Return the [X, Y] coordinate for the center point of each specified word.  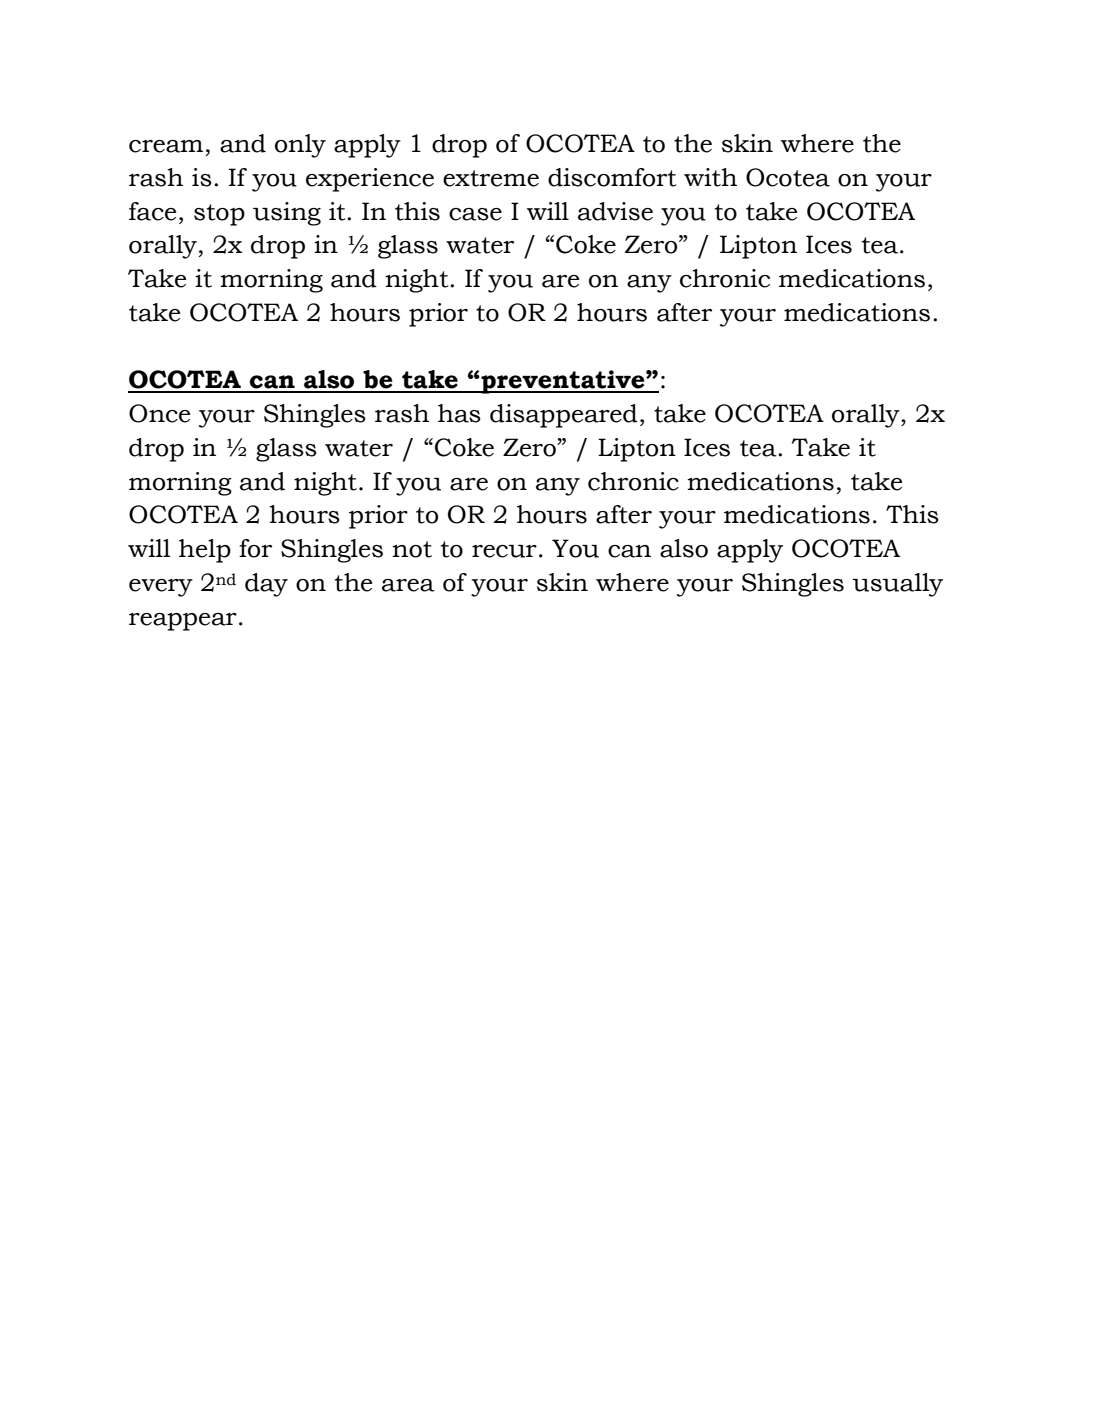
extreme [491, 178]
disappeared [564, 416]
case [475, 214]
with [710, 177]
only [300, 146]
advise [615, 211]
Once [159, 413]
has [459, 413]
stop [219, 215]
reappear [183, 622]
